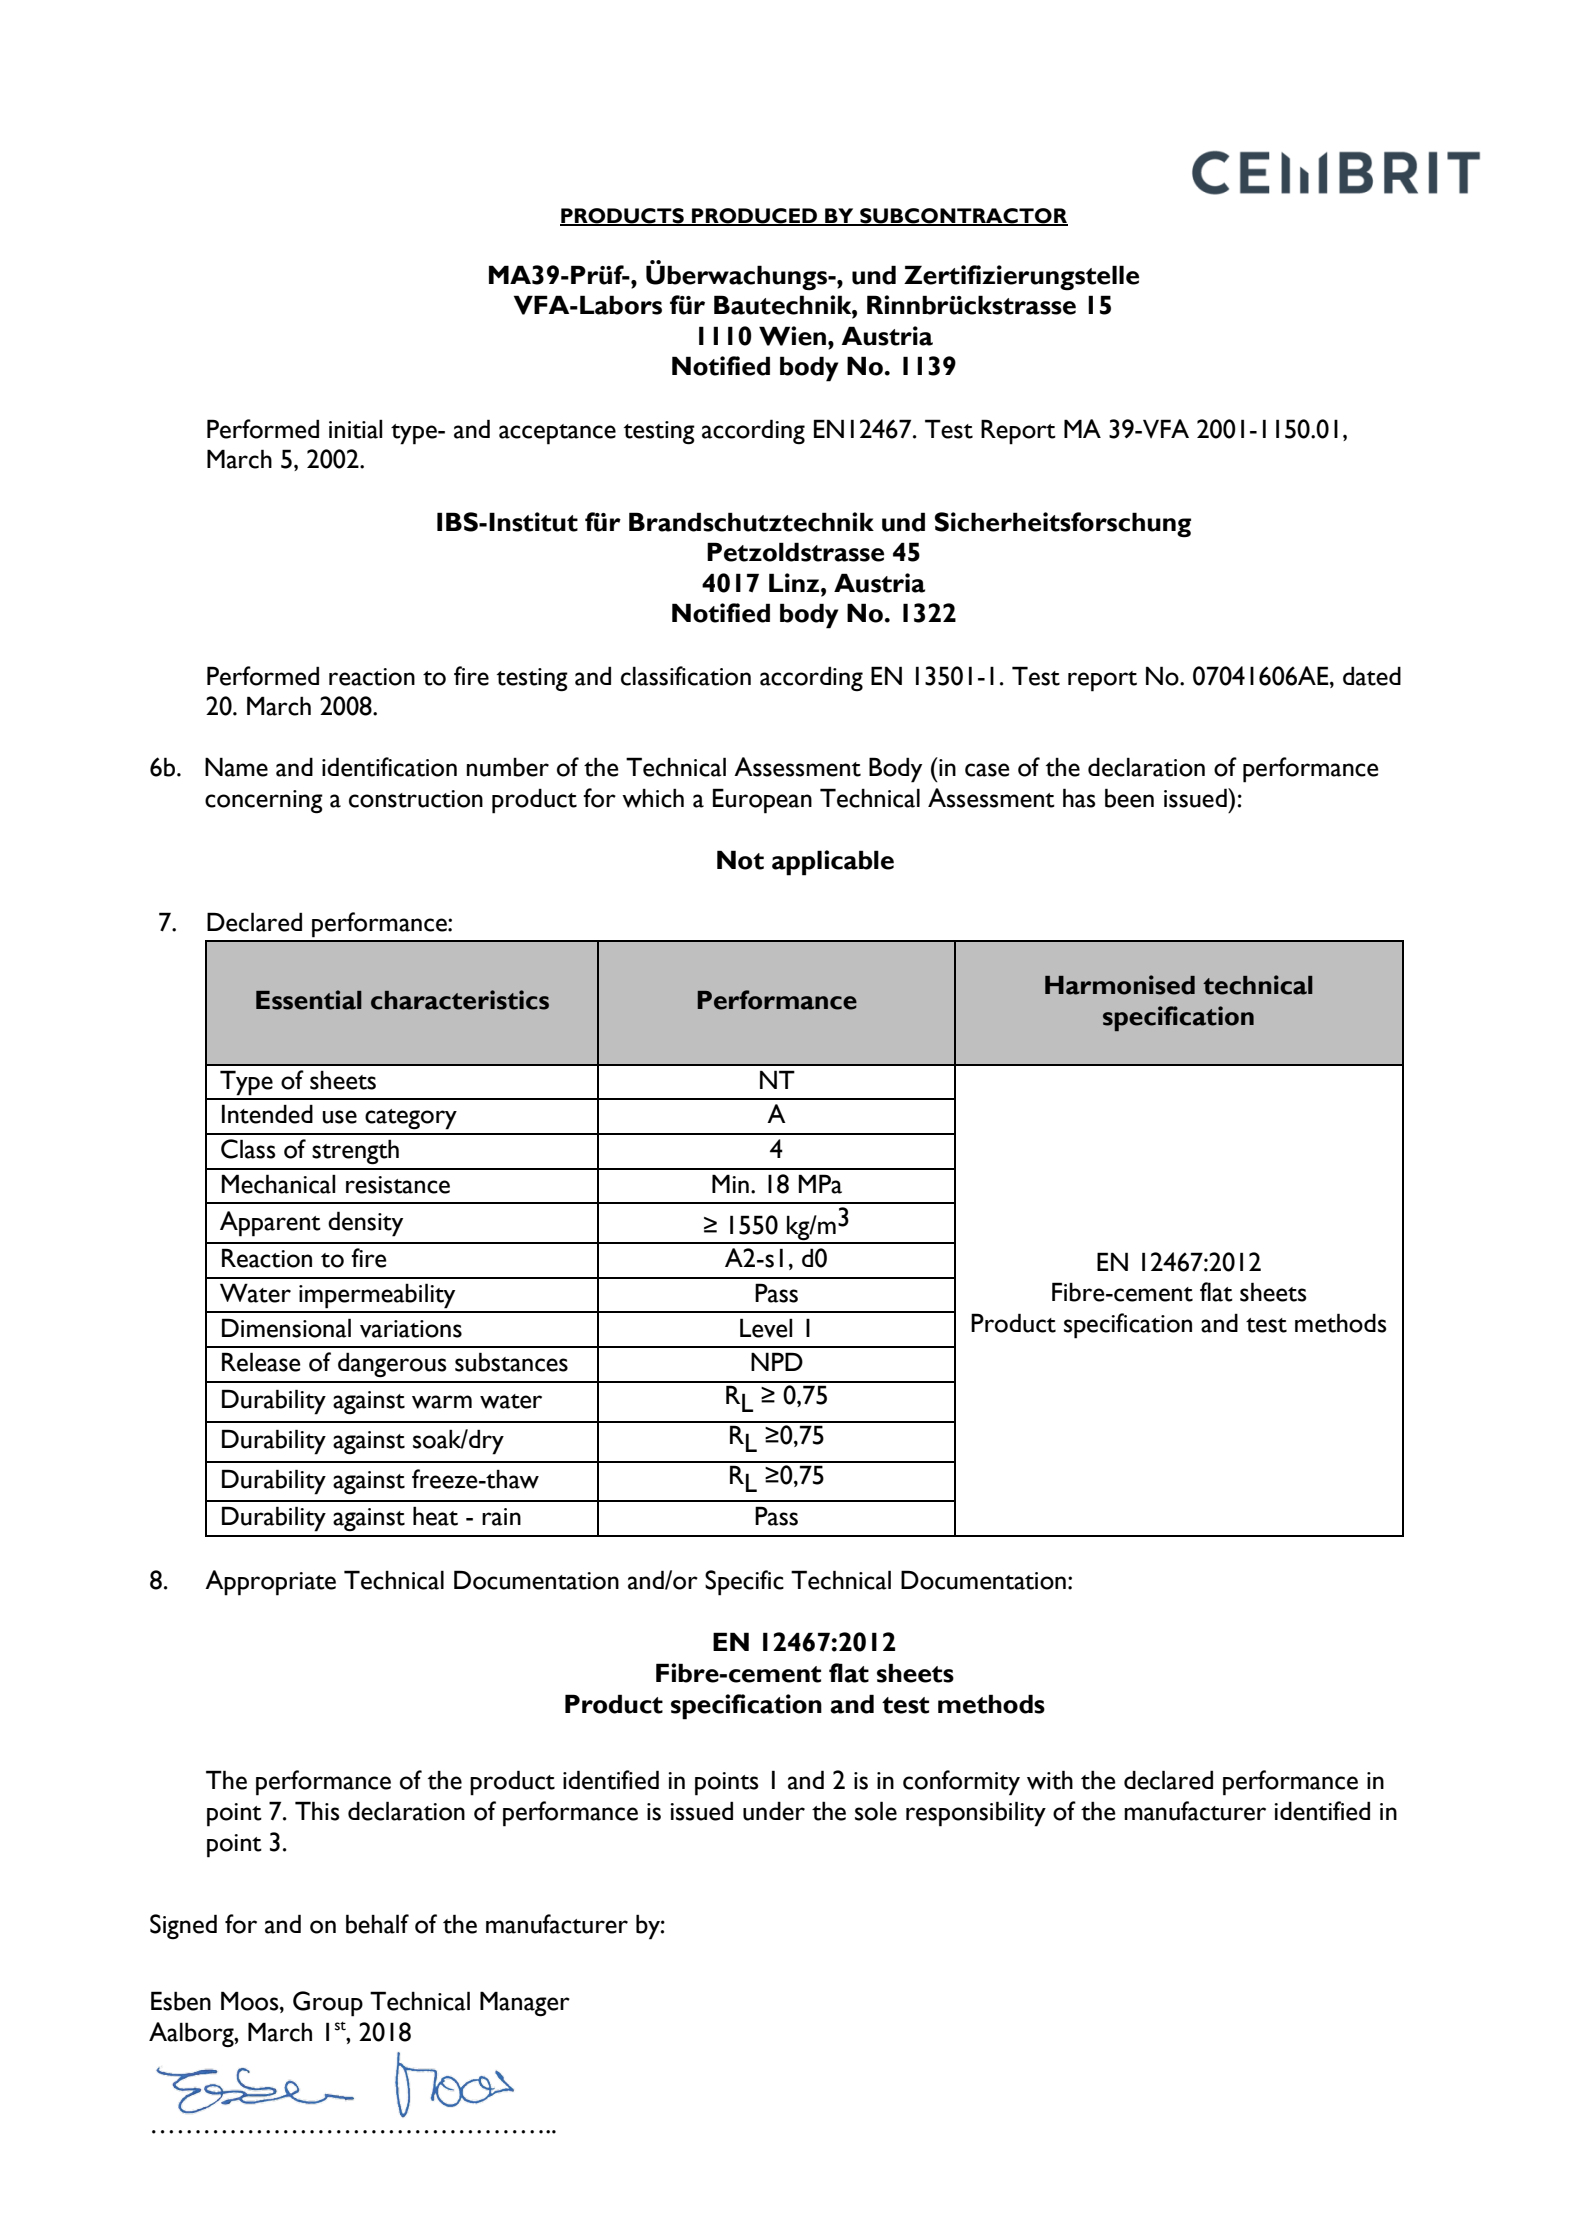  Describe the element at coordinates (766, 1328) in the screenshot. I see `Level` at that location.
